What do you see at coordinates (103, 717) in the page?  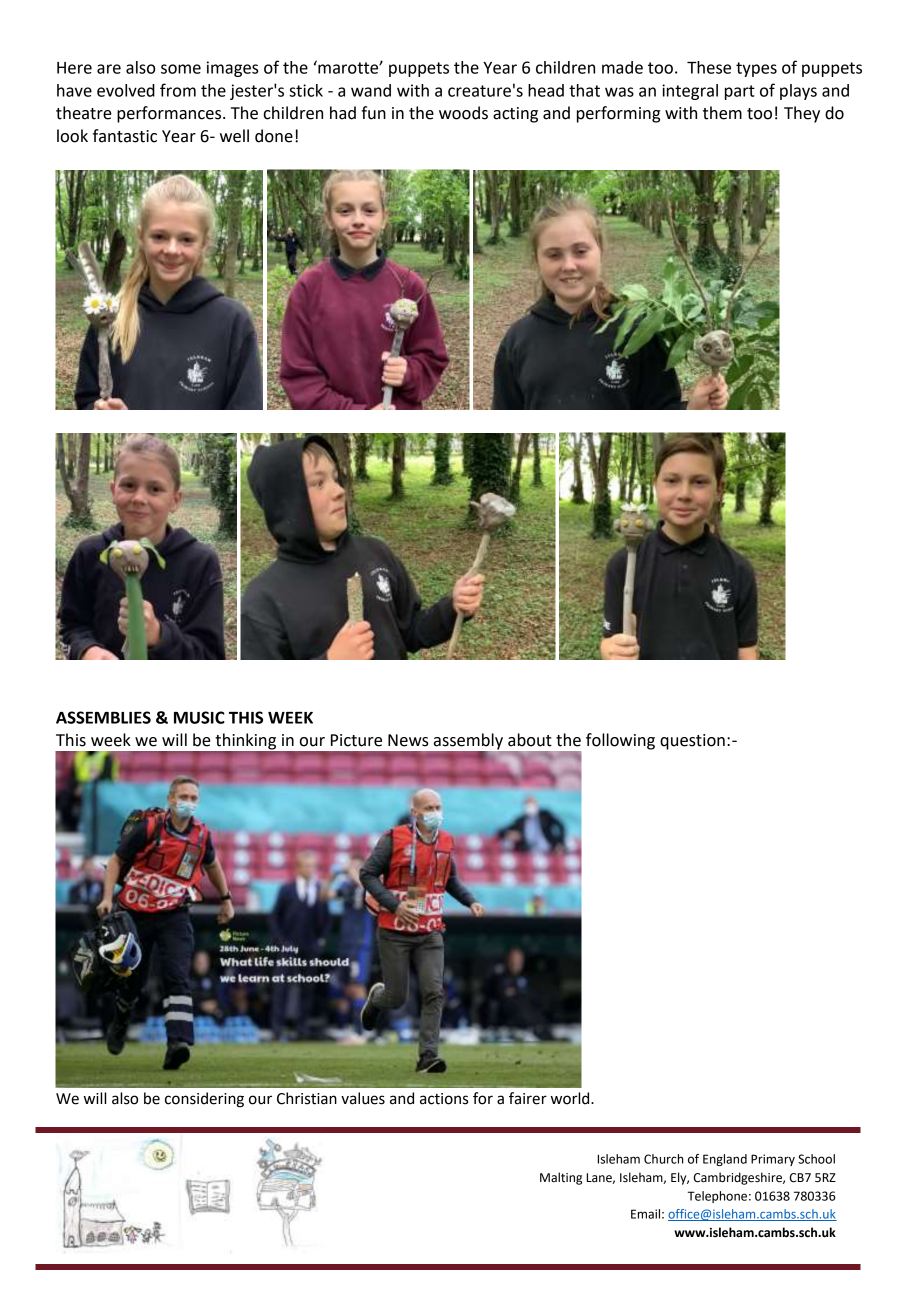 I see `ASSEMBLIES` at bounding box center [103, 717].
